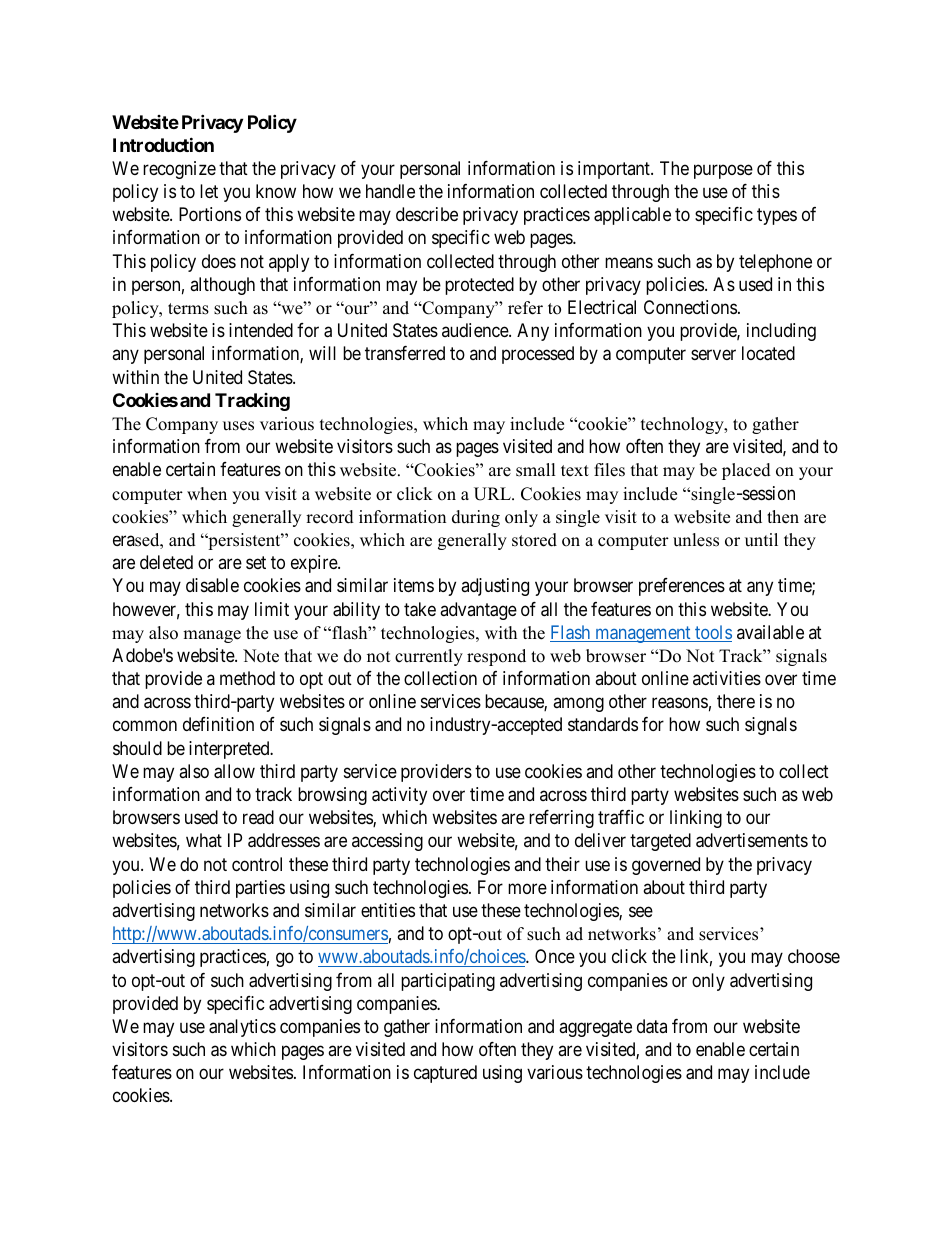 The width and height of the document is (952, 1233). Describe the element at coordinates (723, 171) in the document. I see `purpose` at that location.
